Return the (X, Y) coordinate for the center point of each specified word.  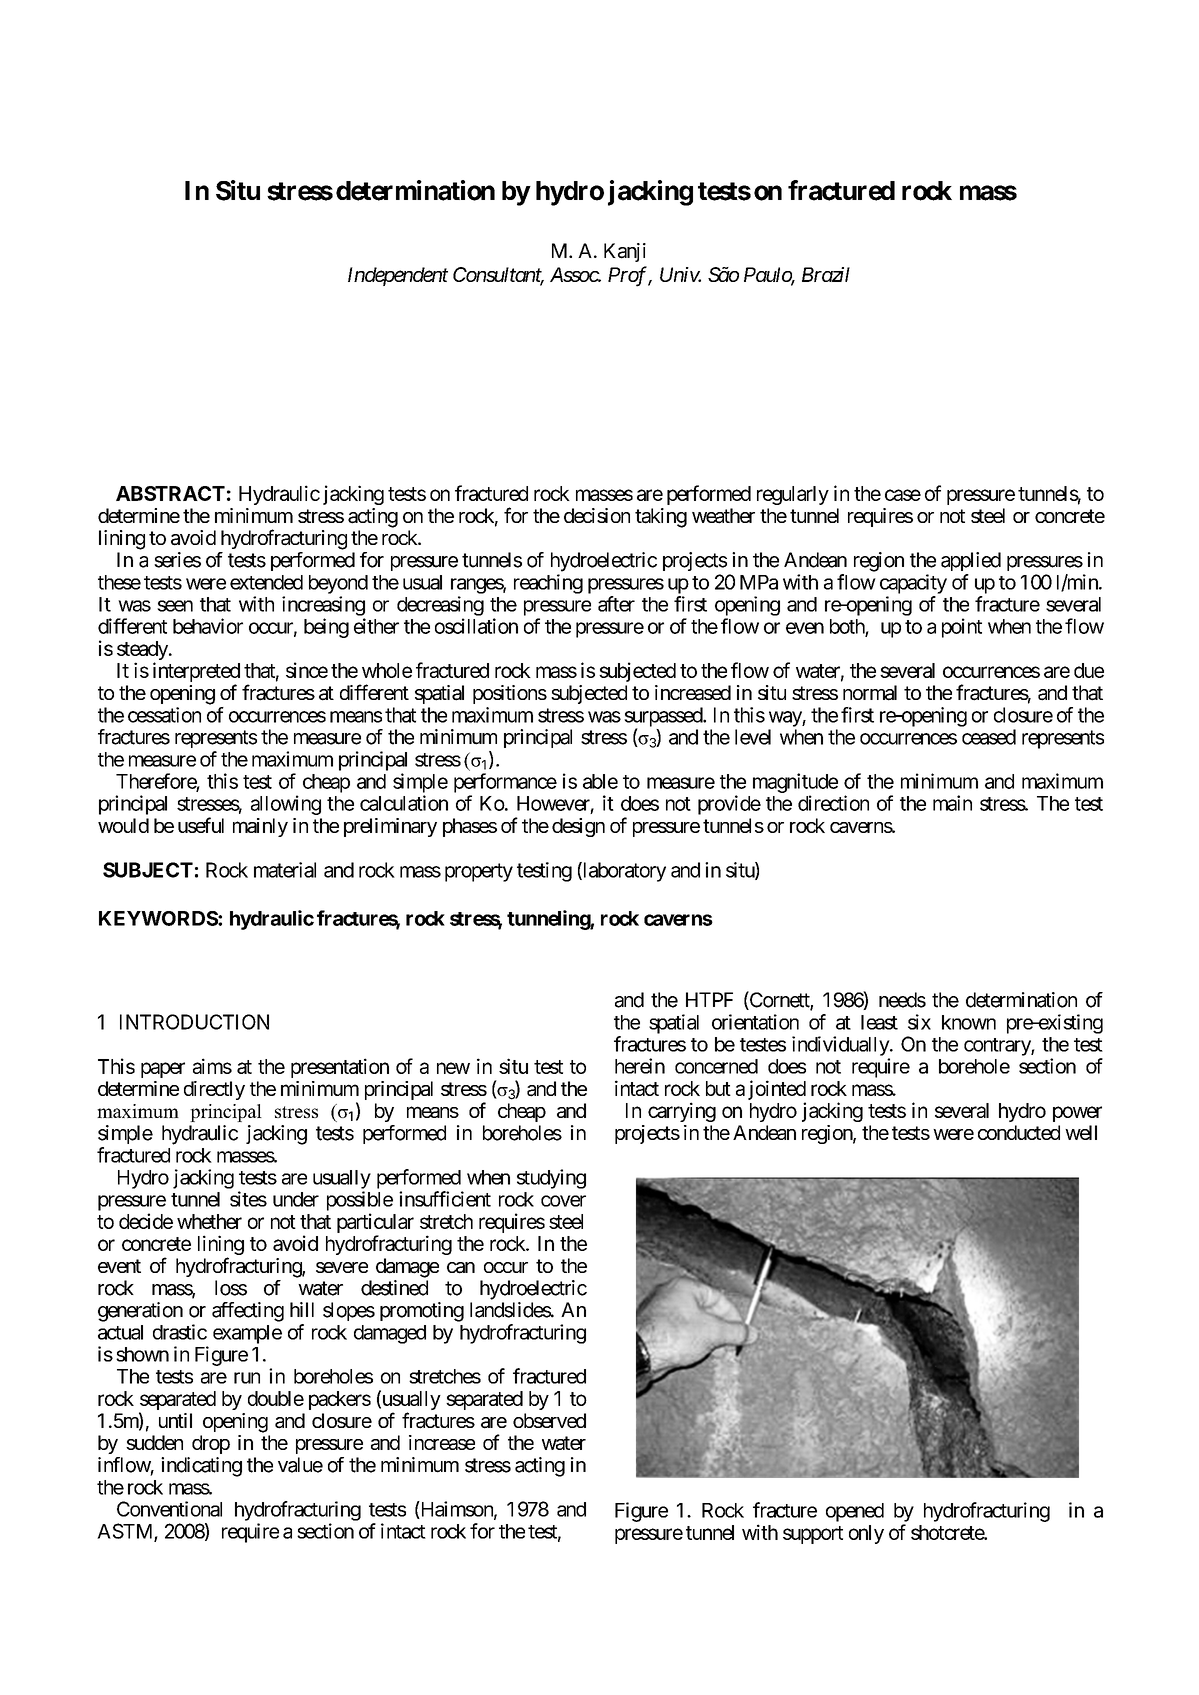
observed (549, 1420)
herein (640, 1066)
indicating (201, 1467)
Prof (628, 276)
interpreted (196, 673)
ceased (989, 737)
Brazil (826, 274)
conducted (1019, 1132)
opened (855, 1512)
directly (214, 1090)
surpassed (664, 718)
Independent (398, 276)
